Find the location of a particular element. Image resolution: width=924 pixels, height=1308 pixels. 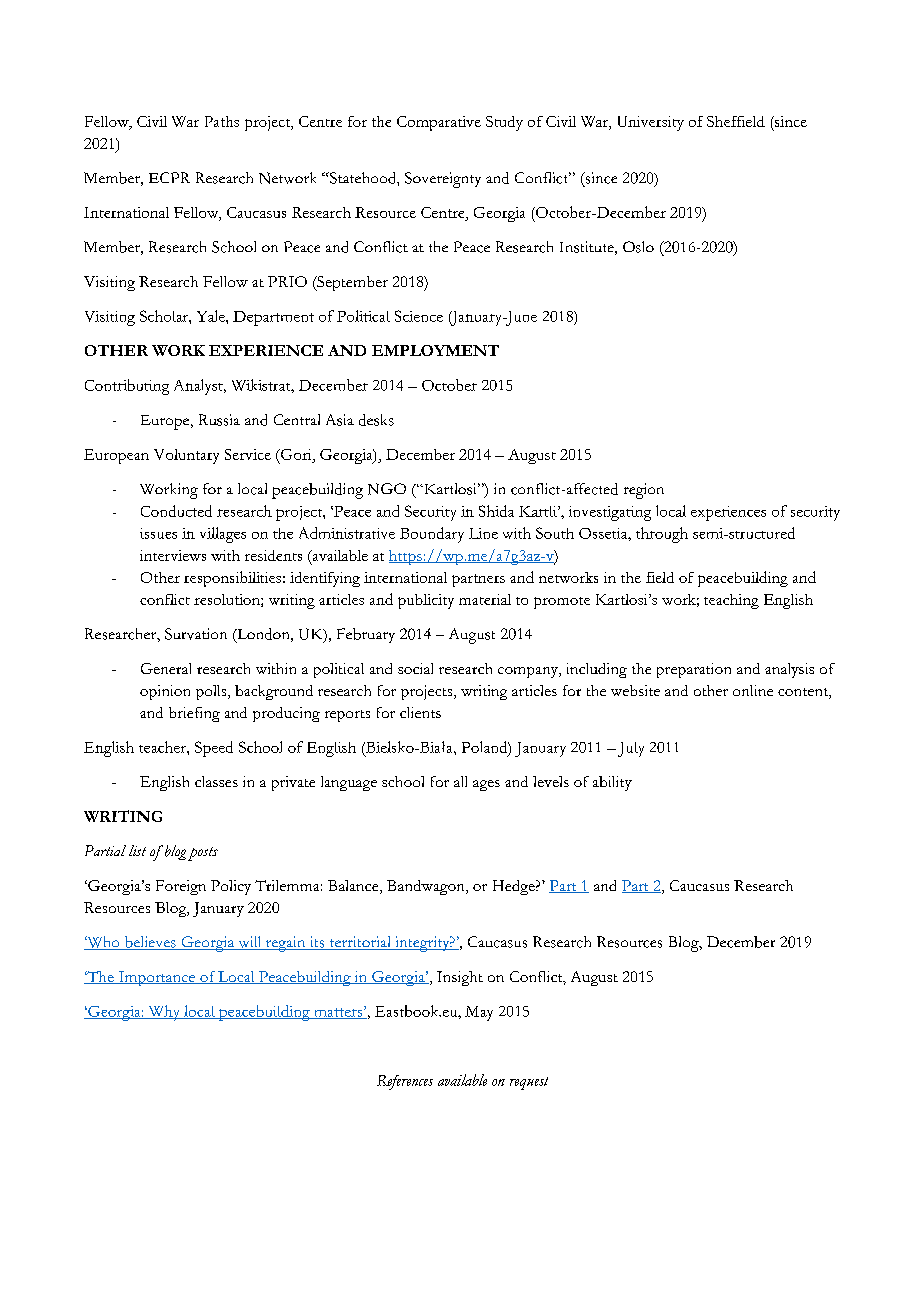

interviews is located at coordinates (173, 555).
